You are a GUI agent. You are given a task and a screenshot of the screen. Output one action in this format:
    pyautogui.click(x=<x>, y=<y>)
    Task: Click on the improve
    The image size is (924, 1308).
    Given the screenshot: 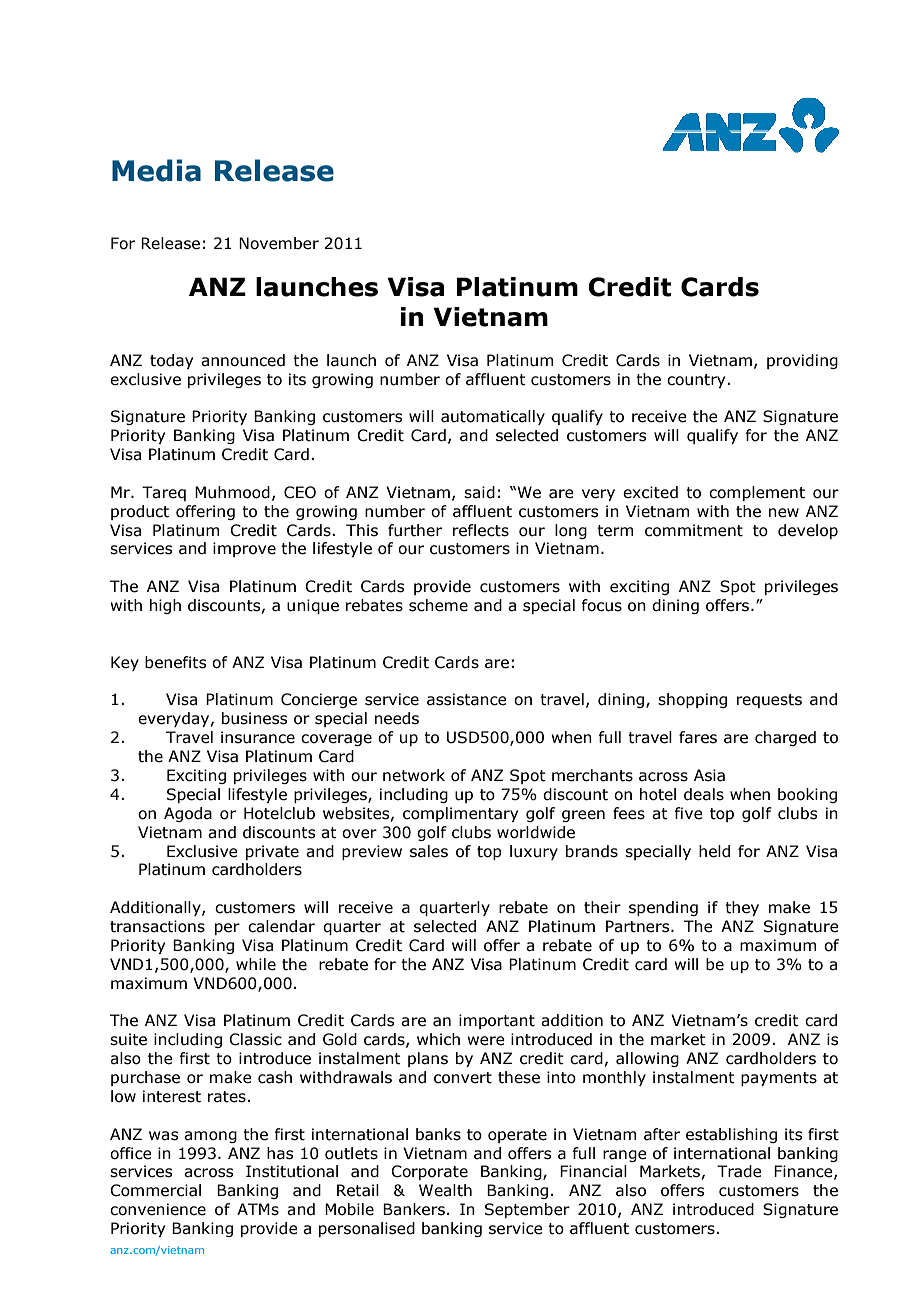 What is the action you would take?
    pyautogui.click(x=244, y=549)
